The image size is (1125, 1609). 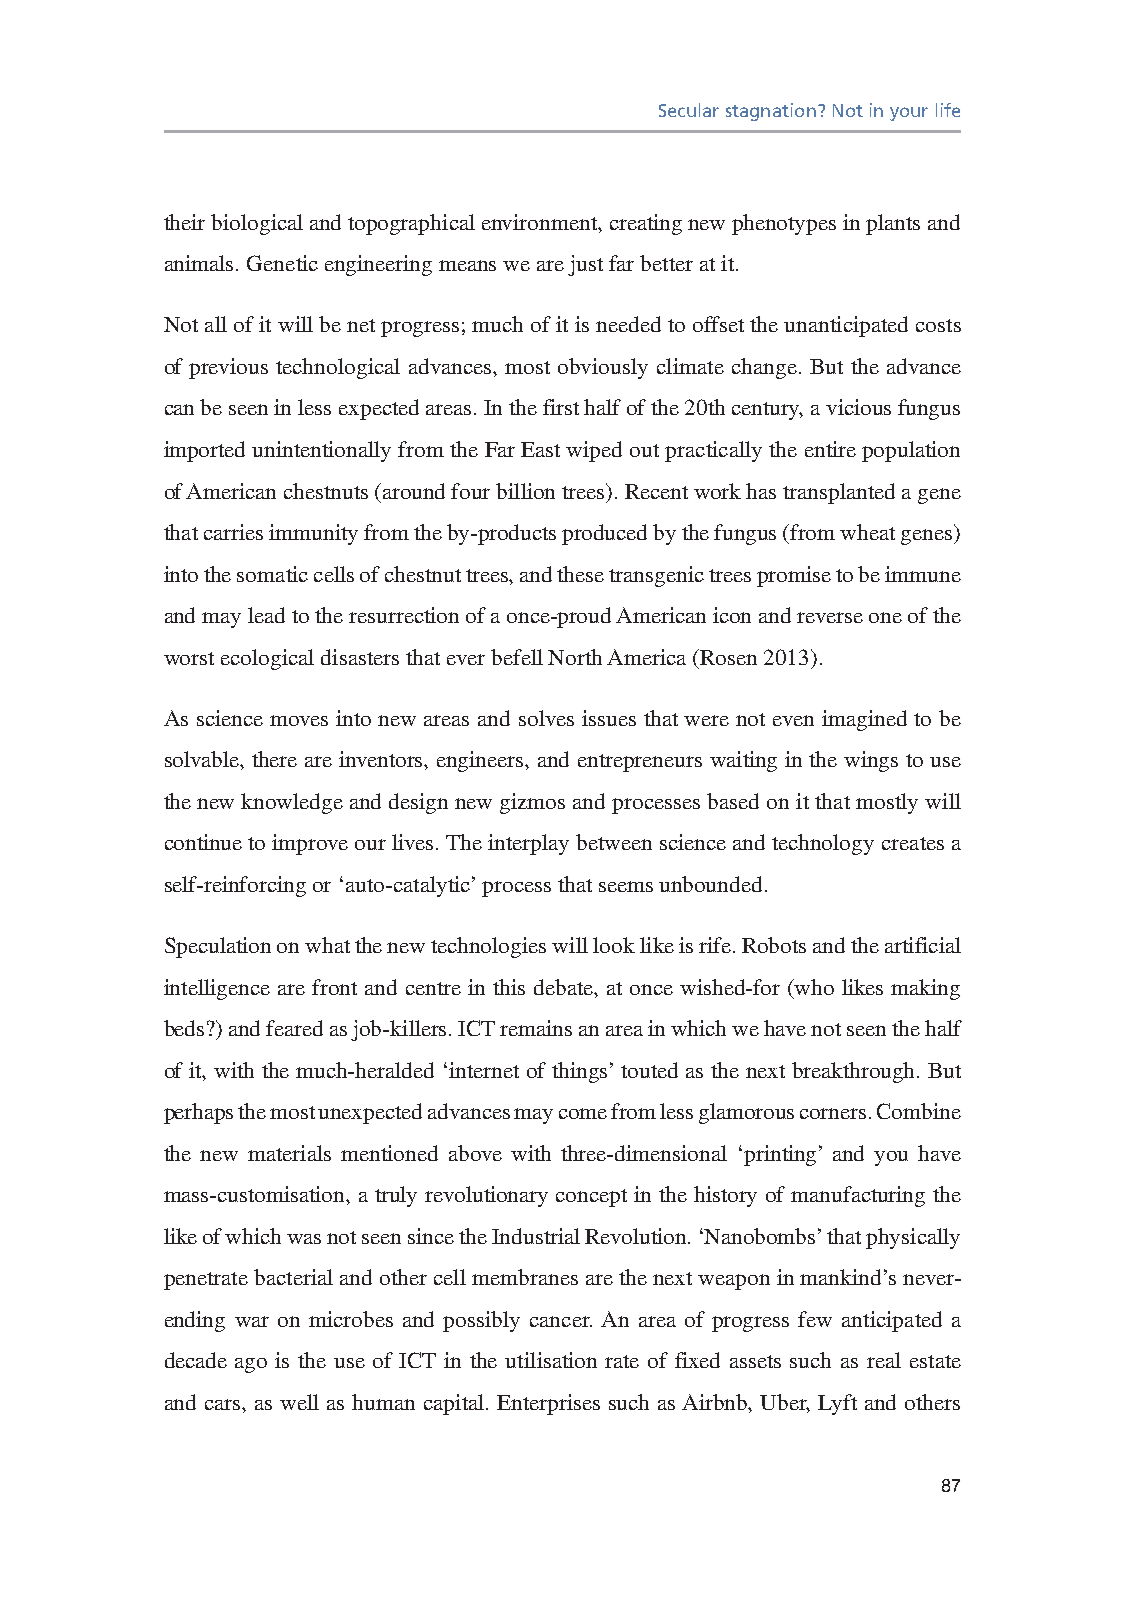 What do you see at coordinates (251, 1365) in the image?
I see `ago` at bounding box center [251, 1365].
